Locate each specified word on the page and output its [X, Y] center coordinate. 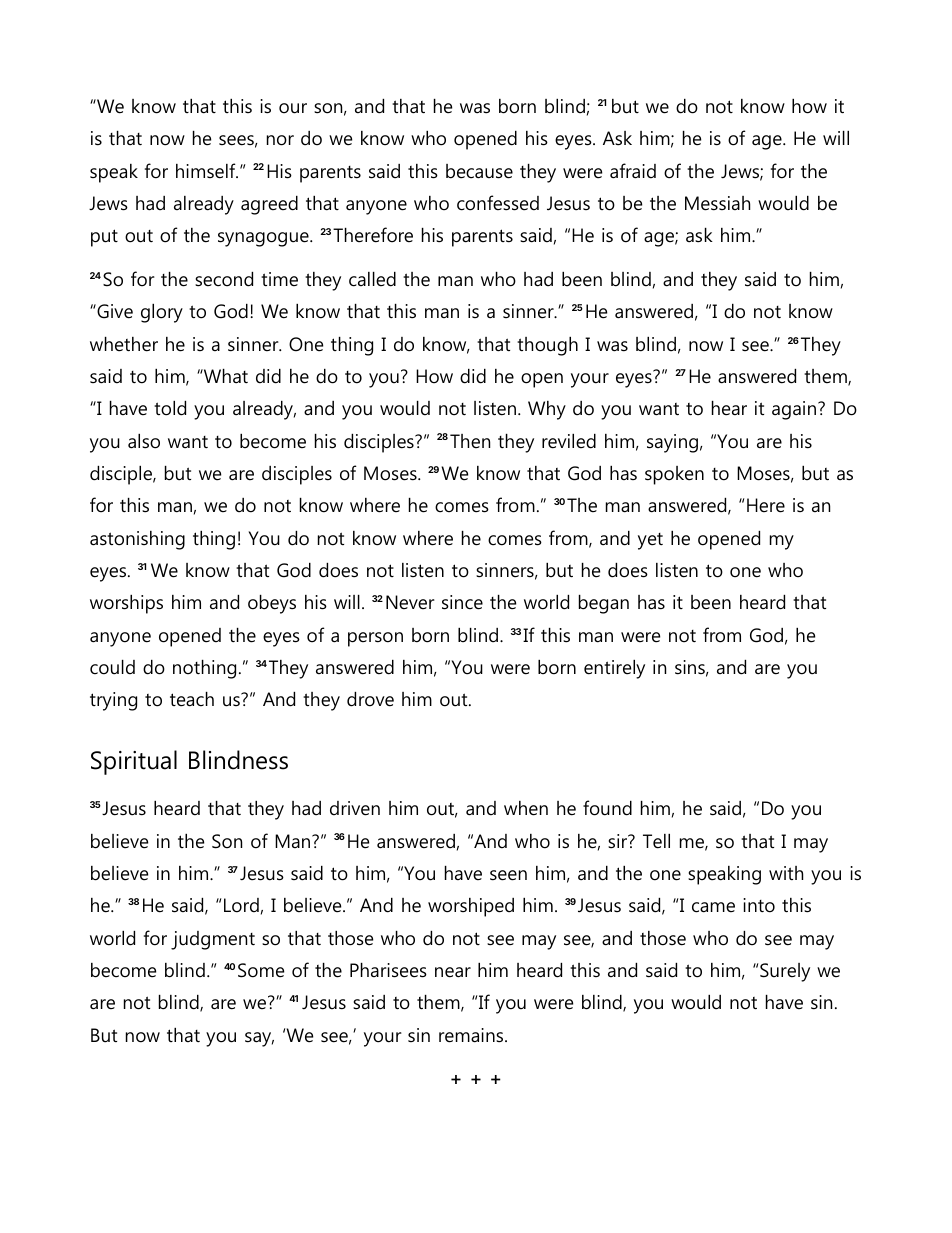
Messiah [717, 203]
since [462, 602]
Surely [785, 972]
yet [650, 541]
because [479, 171]
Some [261, 970]
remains [472, 1035]
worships [126, 604]
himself [207, 171]
